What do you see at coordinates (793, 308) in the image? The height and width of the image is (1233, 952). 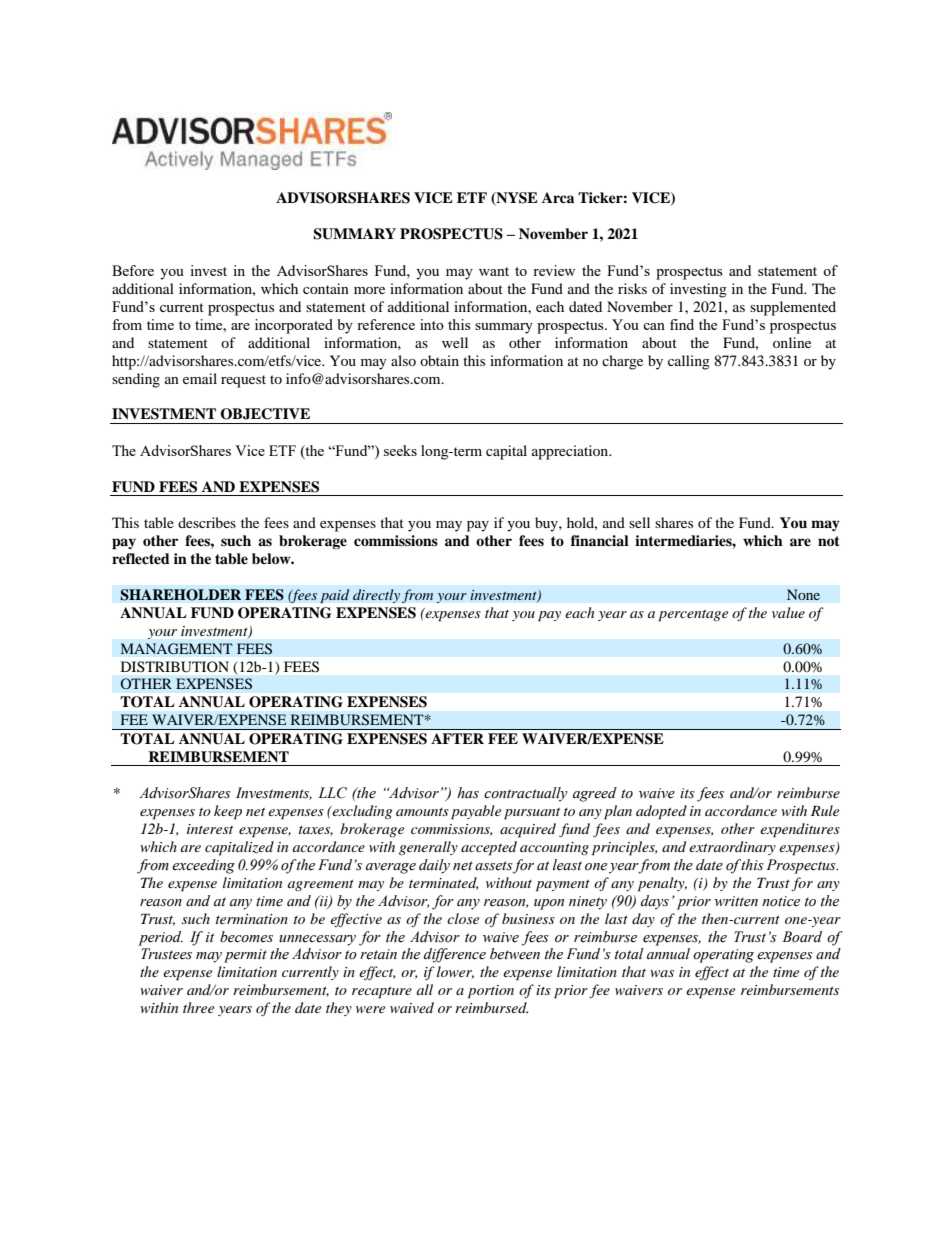 I see `supplemented` at bounding box center [793, 308].
